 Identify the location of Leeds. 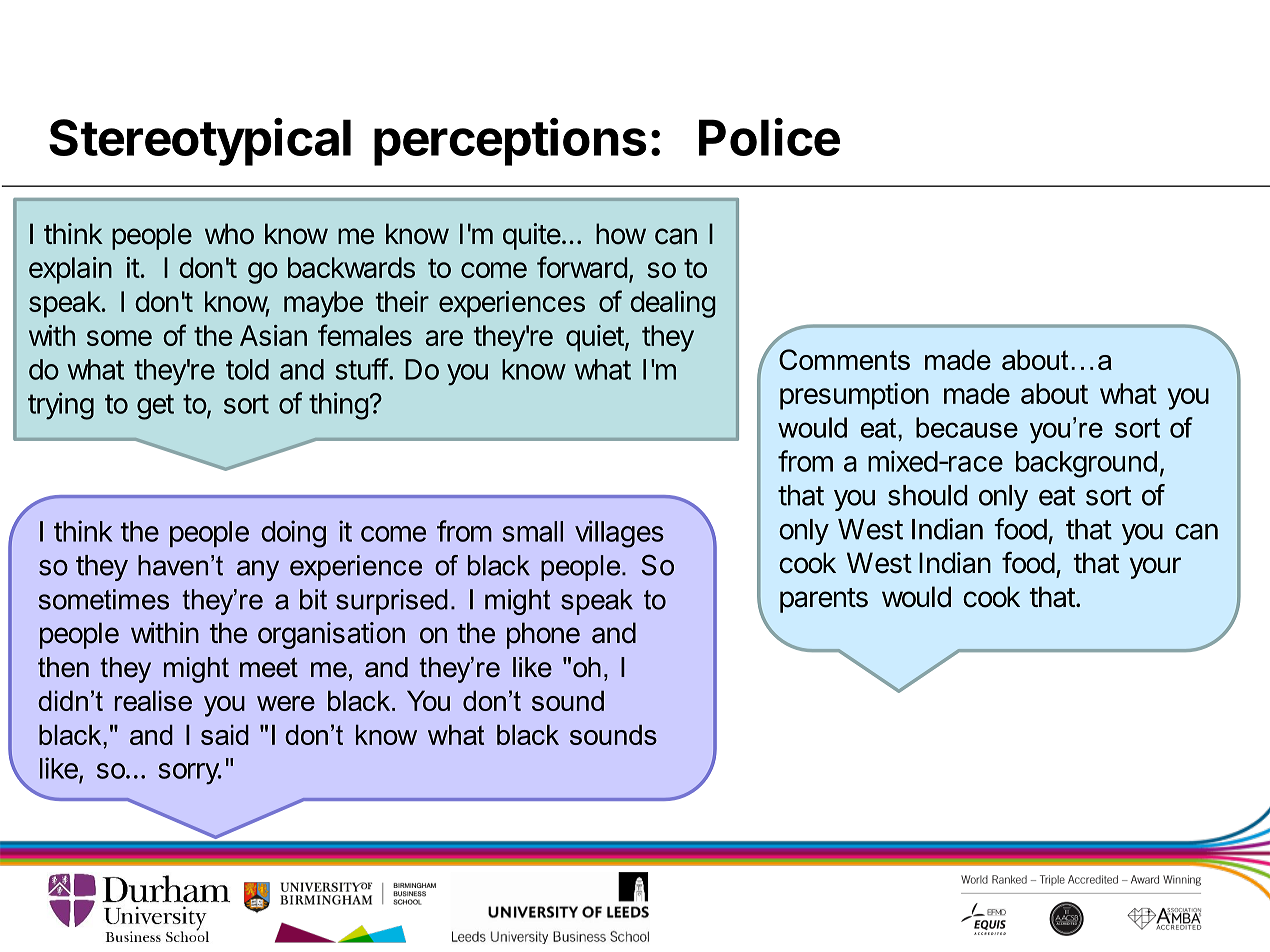
(84, 909).
